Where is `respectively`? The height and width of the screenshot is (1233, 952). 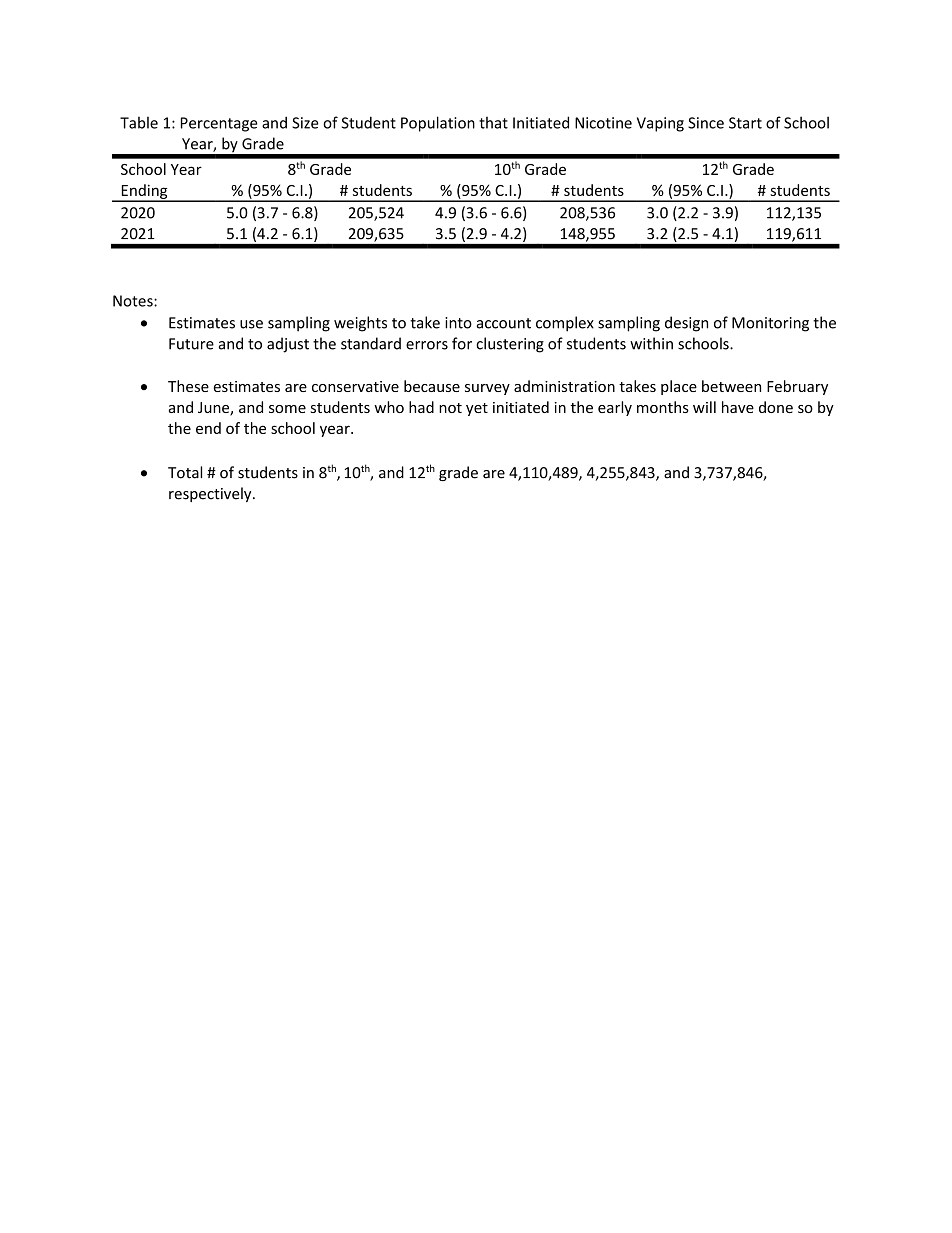
respectively is located at coordinates (211, 494).
